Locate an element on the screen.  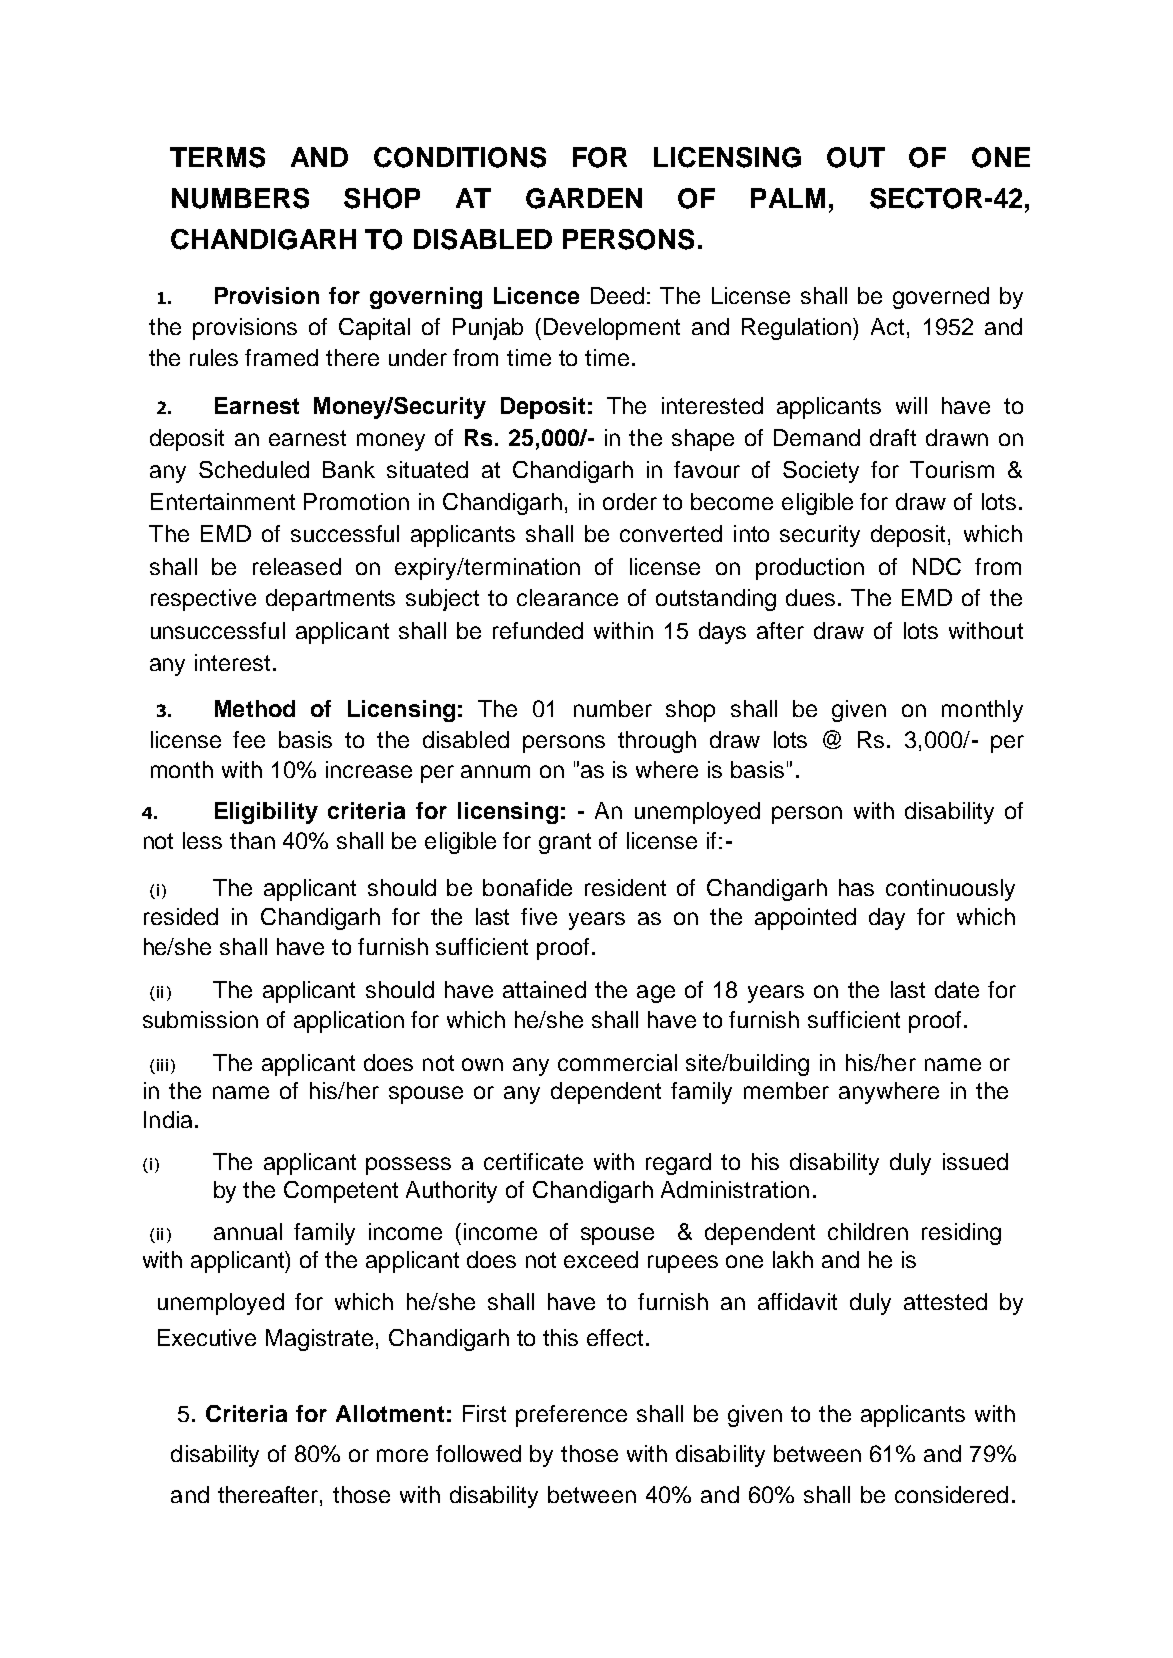
GARDEN is located at coordinates (584, 198).
